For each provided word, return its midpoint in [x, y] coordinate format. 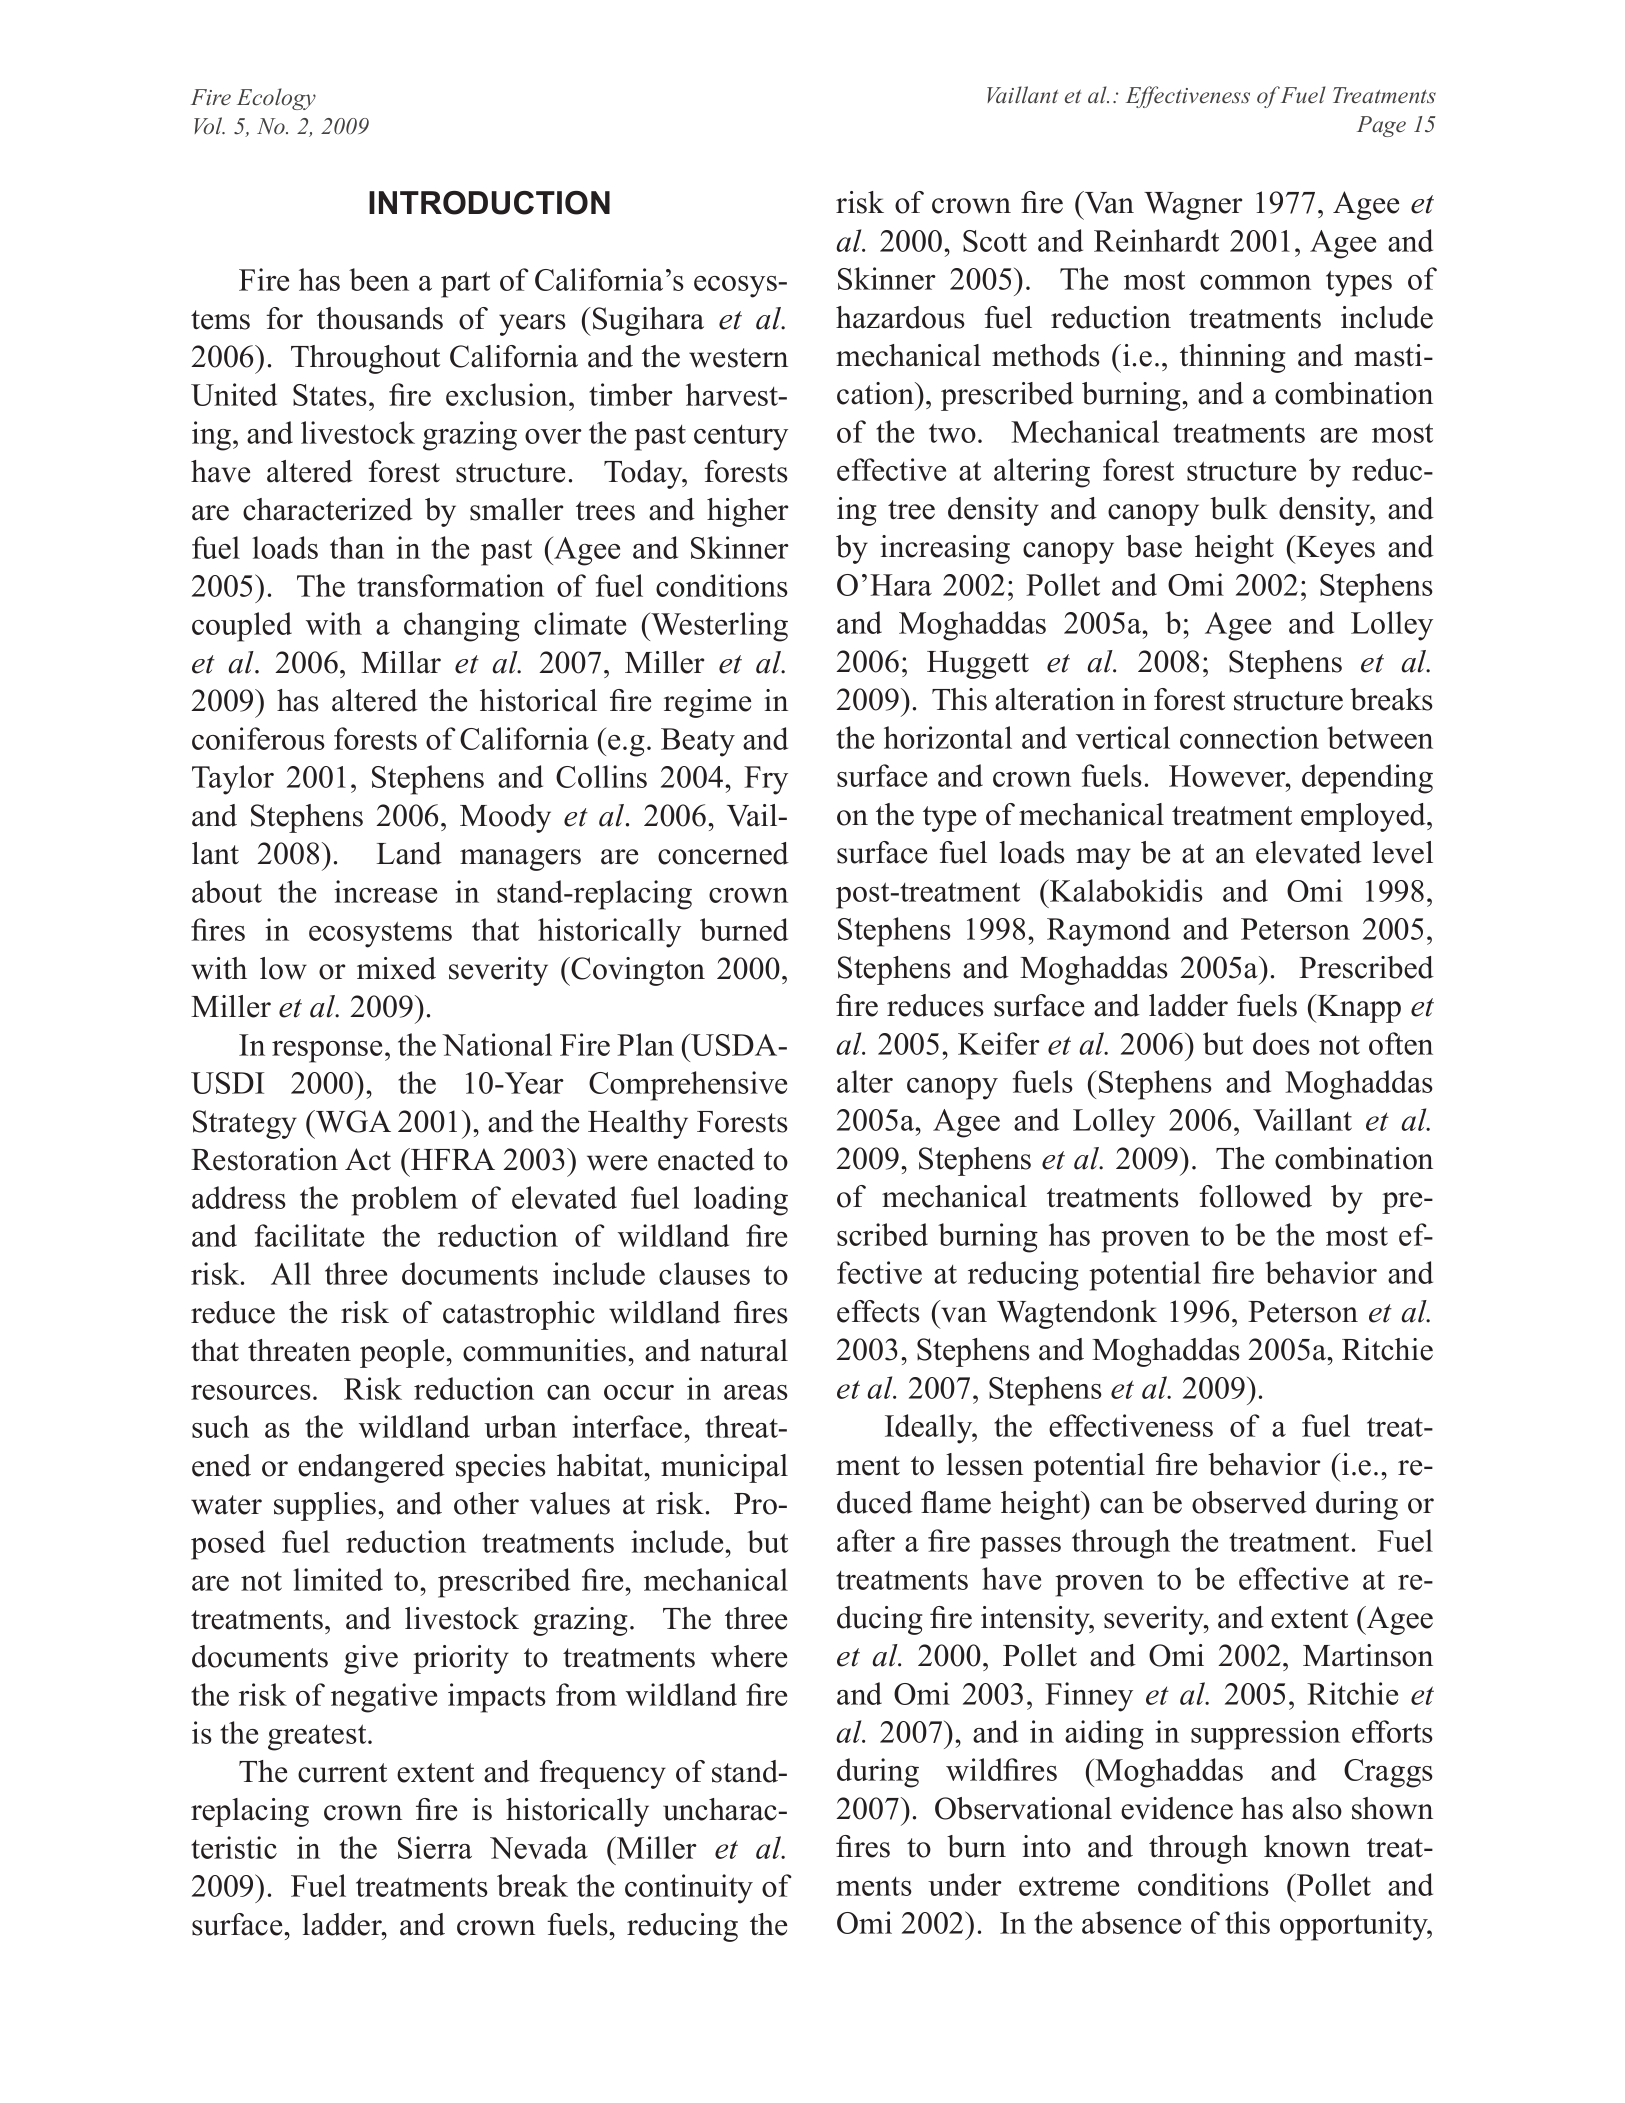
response [327, 1052]
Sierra [435, 1847]
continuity [689, 1889]
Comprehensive [688, 1086]
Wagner [1193, 206]
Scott [995, 241]
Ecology [276, 99]
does [1281, 1043]
